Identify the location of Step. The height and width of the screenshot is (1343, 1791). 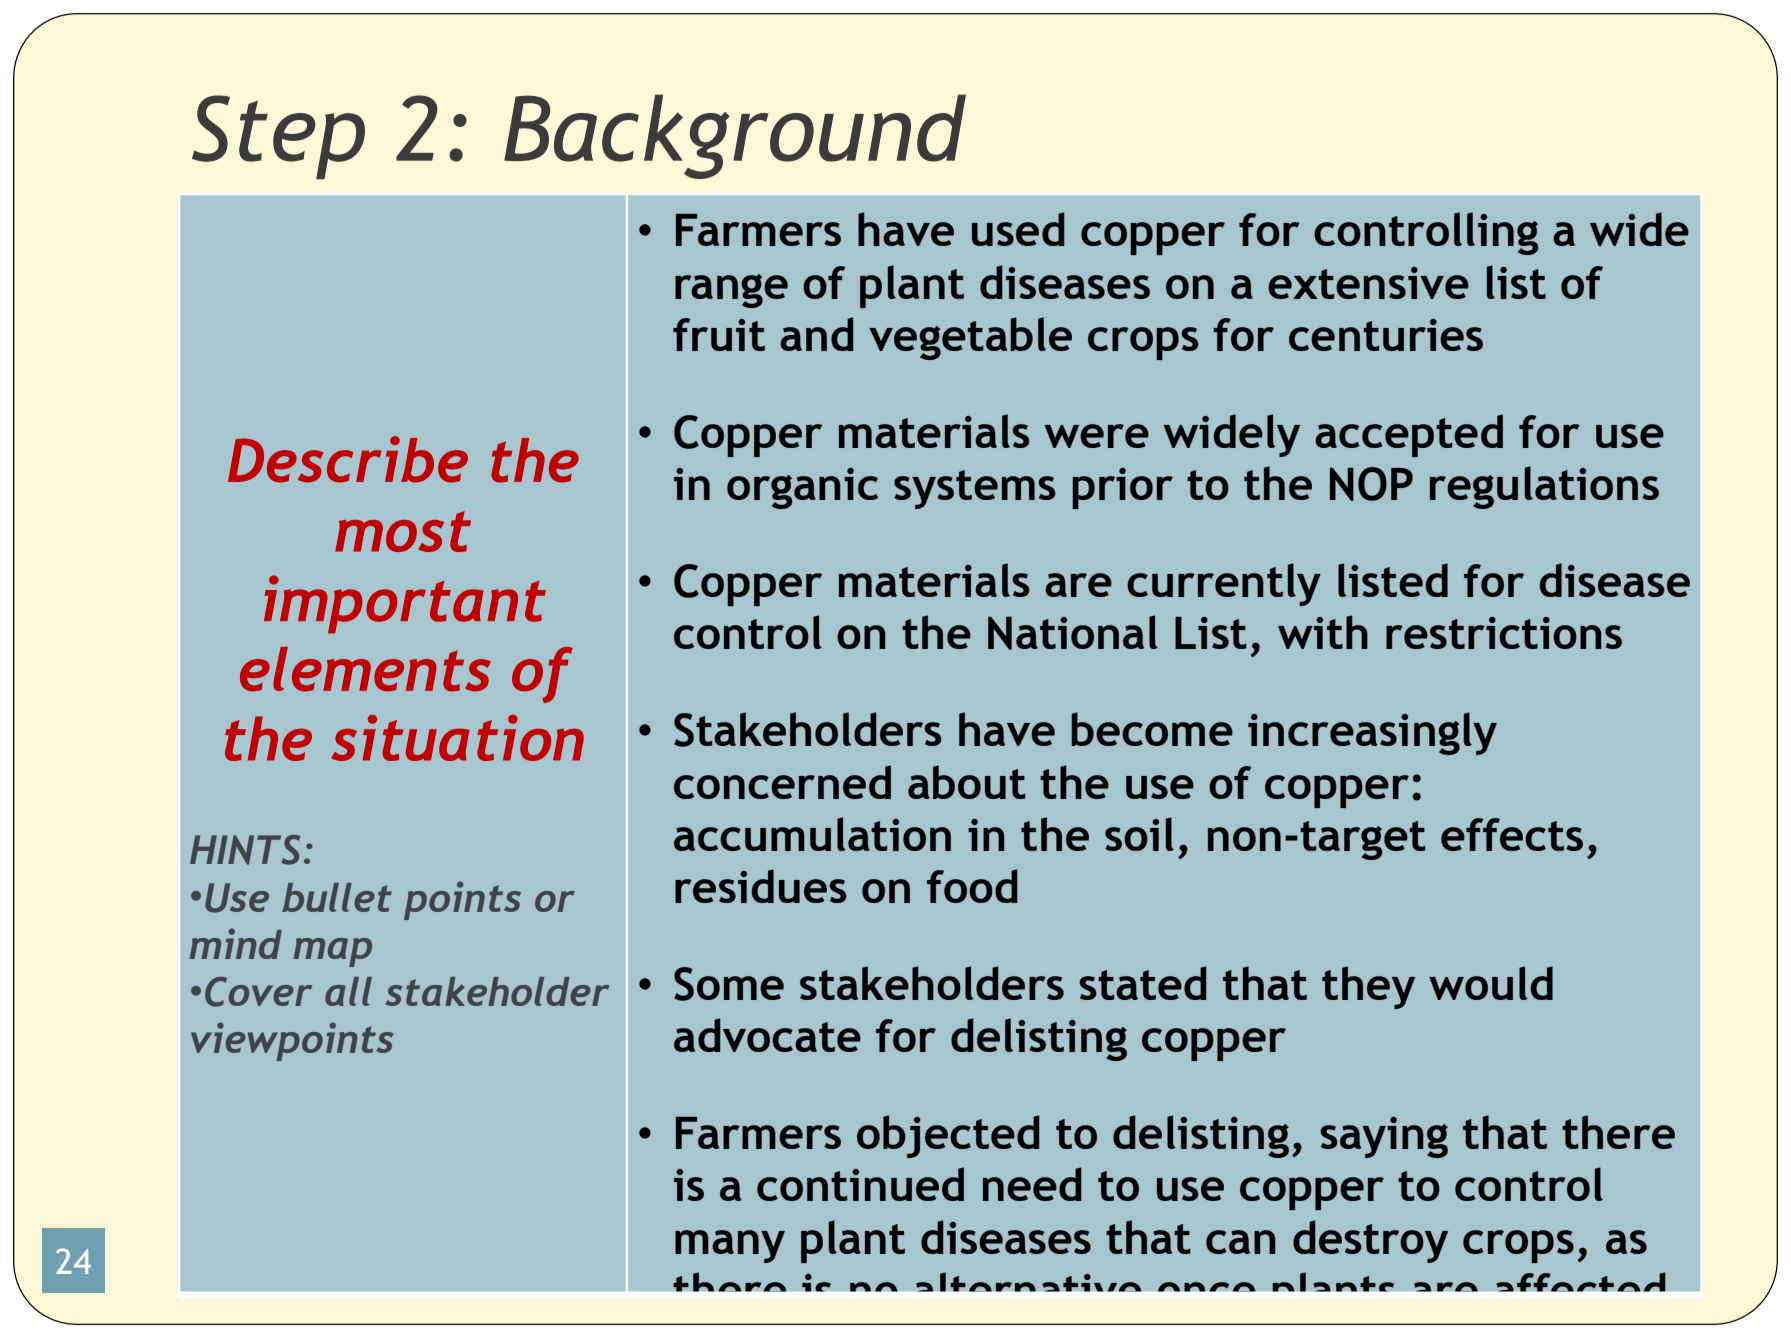
(278, 137).
